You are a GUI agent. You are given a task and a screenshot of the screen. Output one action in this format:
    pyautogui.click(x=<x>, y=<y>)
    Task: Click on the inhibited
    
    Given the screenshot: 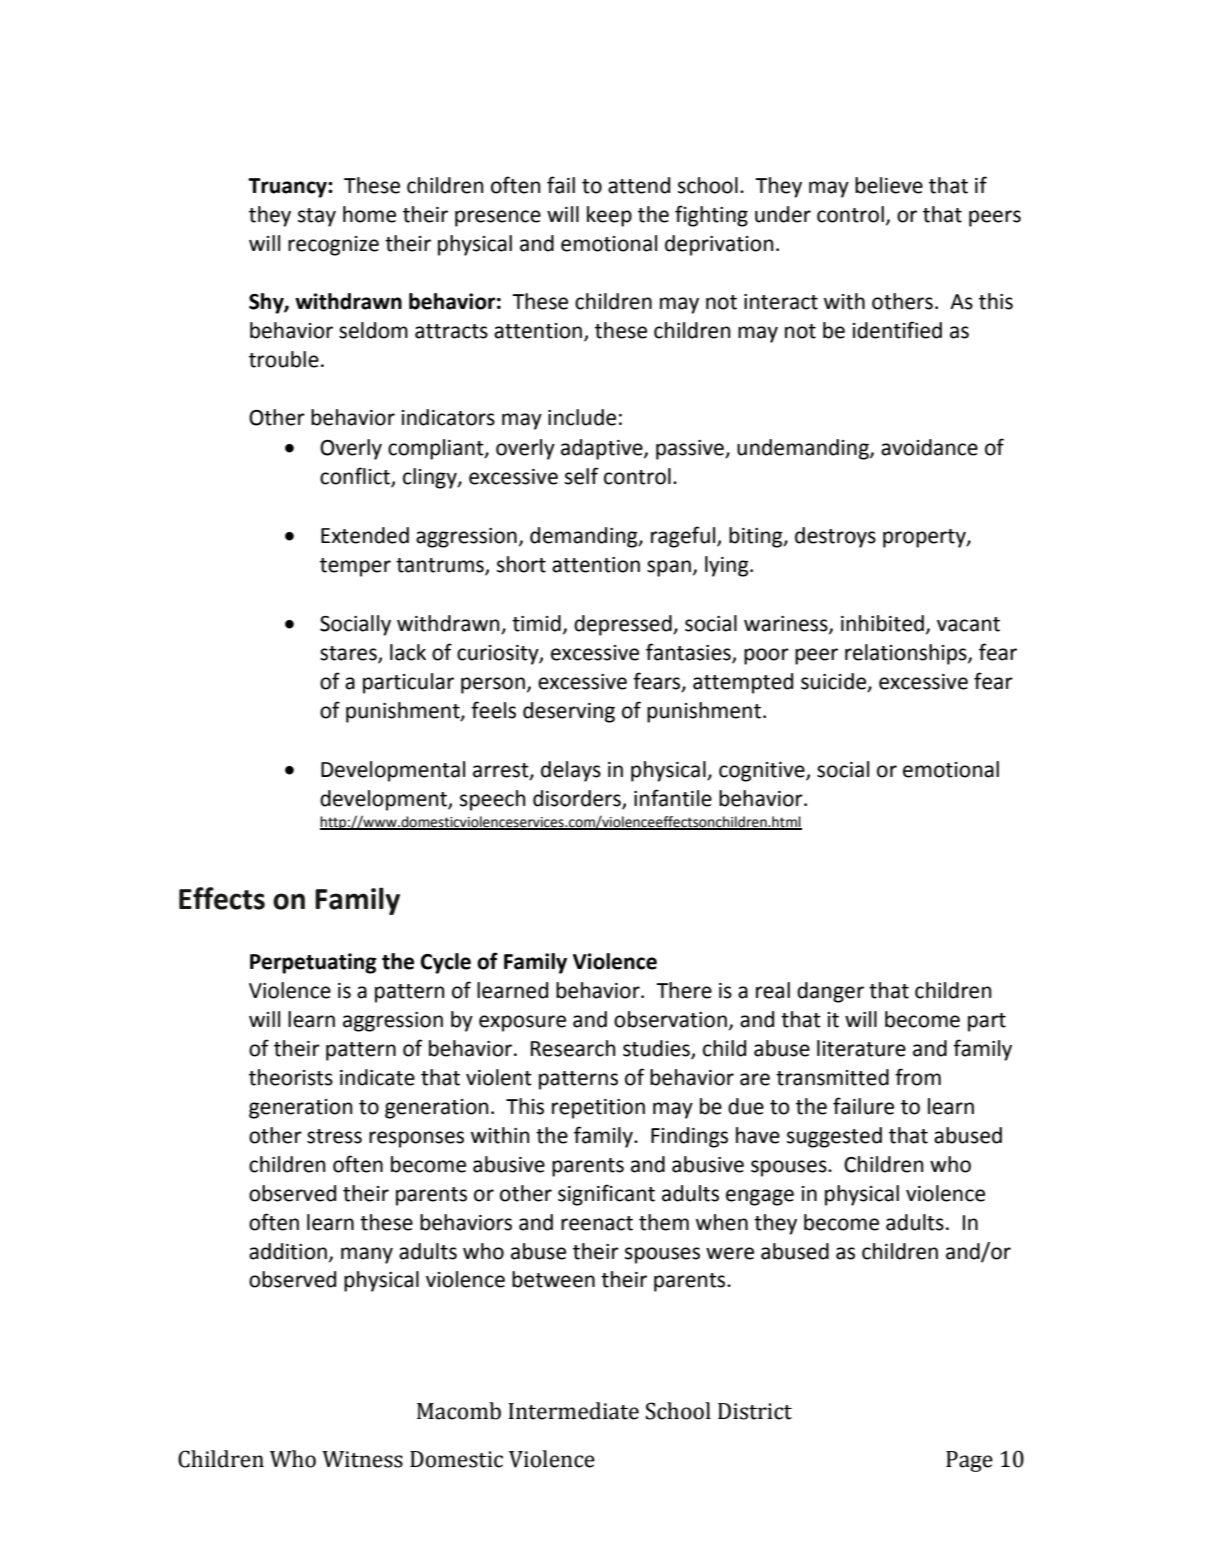 What is the action you would take?
    pyautogui.click(x=882, y=623)
